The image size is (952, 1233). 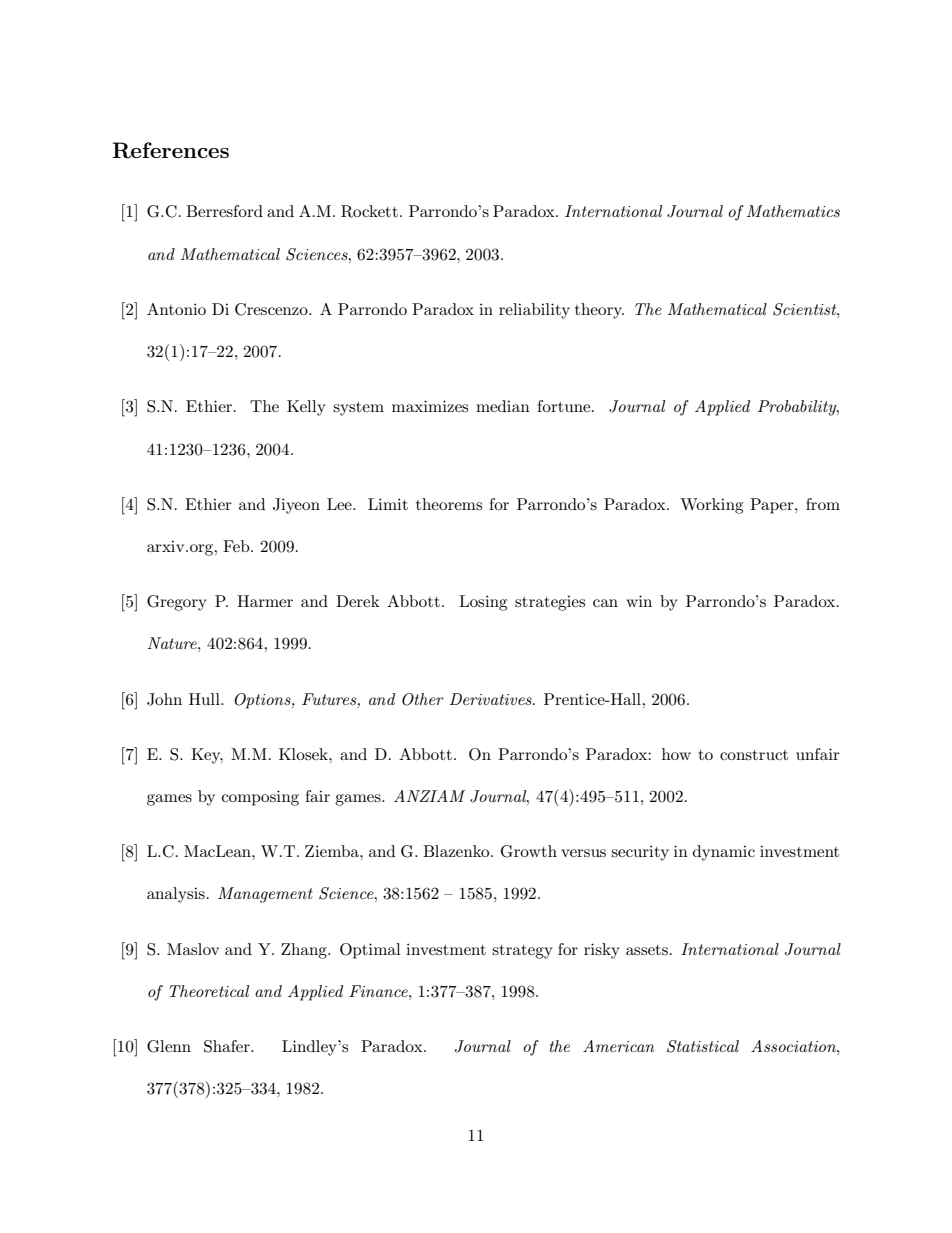 What do you see at coordinates (492, 699) in the document?
I see `Derivatives` at bounding box center [492, 699].
